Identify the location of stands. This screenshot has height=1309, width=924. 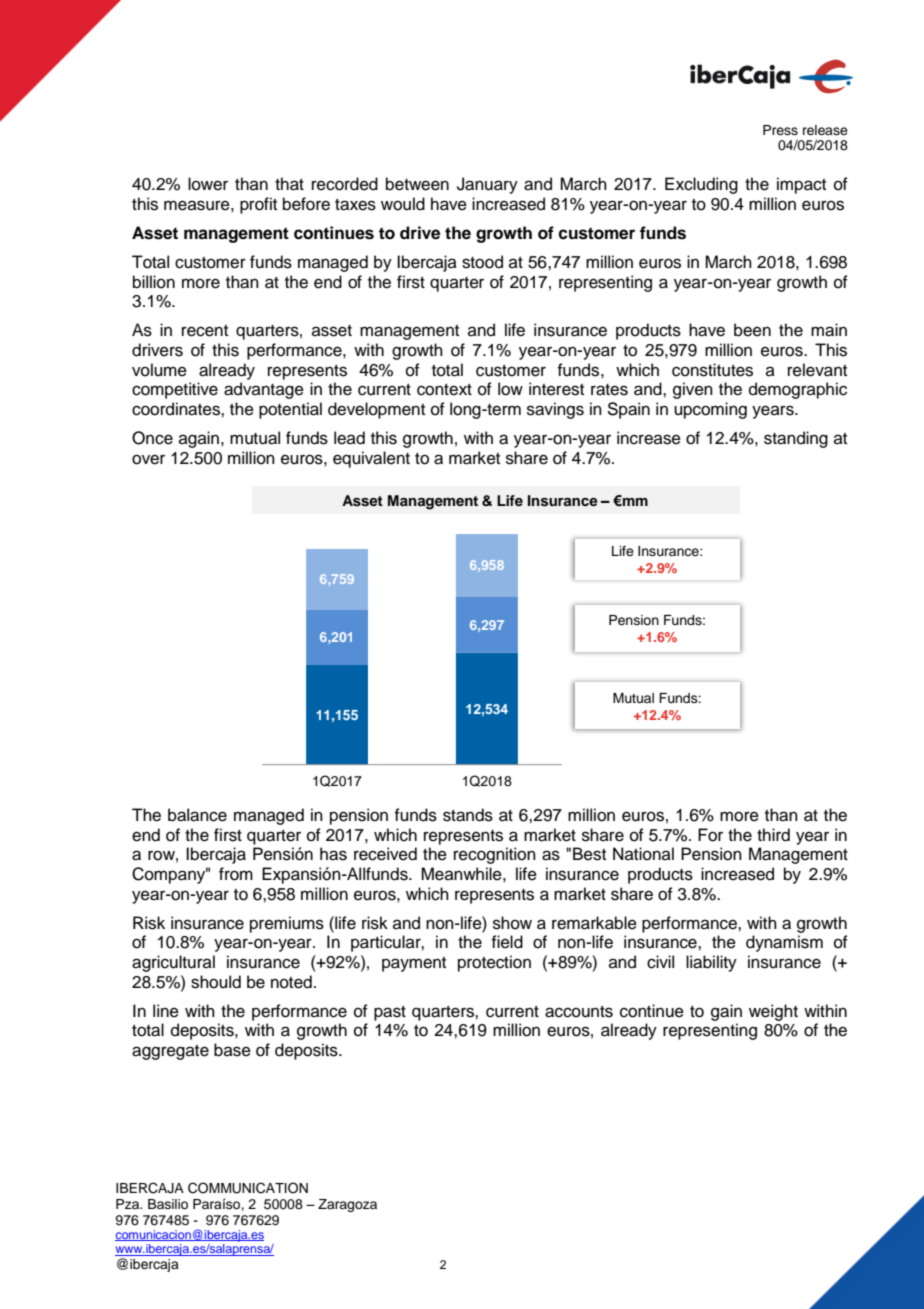
(468, 815).
